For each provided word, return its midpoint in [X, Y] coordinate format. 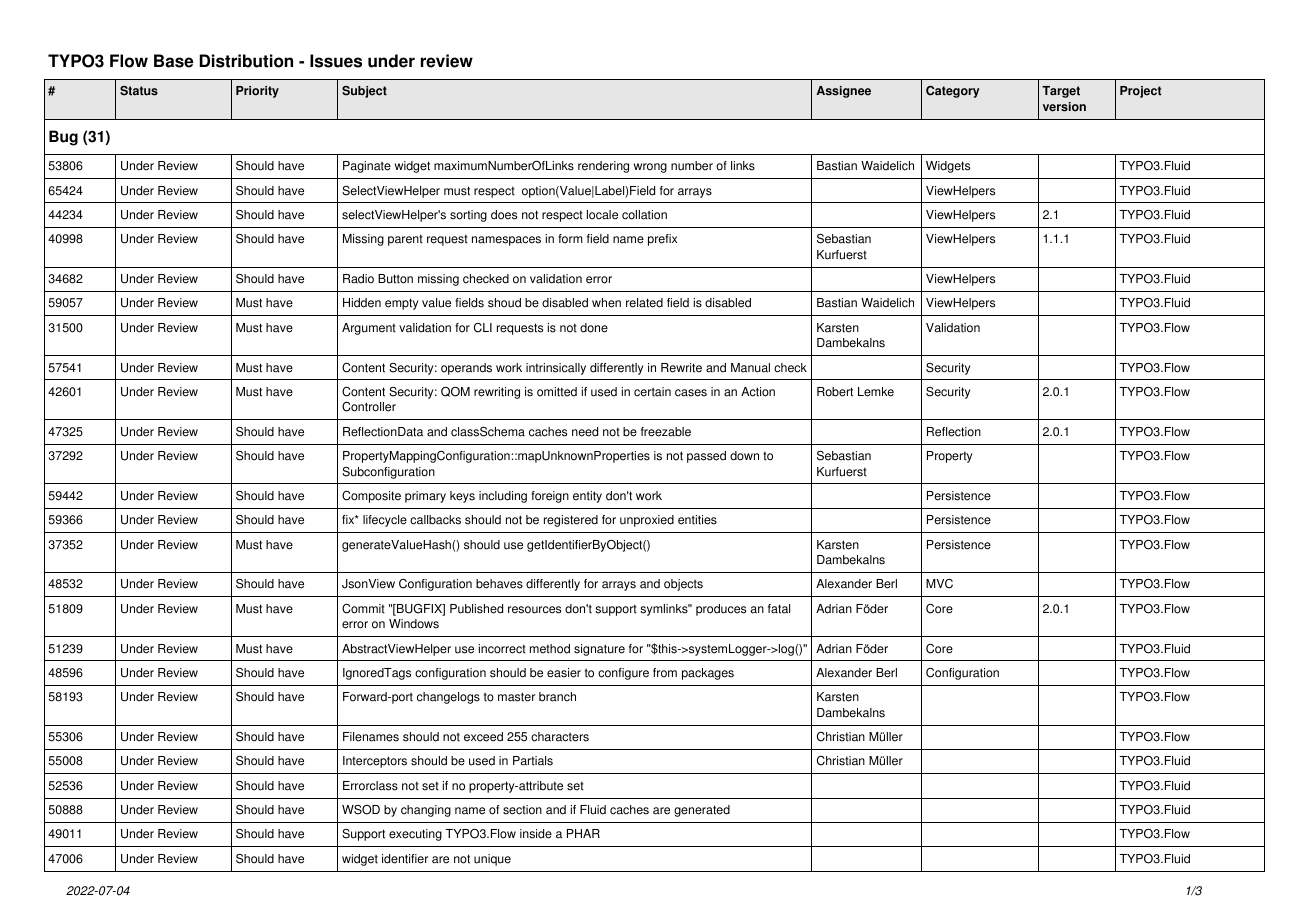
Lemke [876, 392]
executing [415, 835]
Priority [257, 92]
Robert [835, 392]
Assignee [843, 92]
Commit [363, 609]
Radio [358, 279]
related [644, 303]
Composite [371, 497]
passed [706, 457]
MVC [939, 584]
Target [1061, 92]
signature [599, 650]
